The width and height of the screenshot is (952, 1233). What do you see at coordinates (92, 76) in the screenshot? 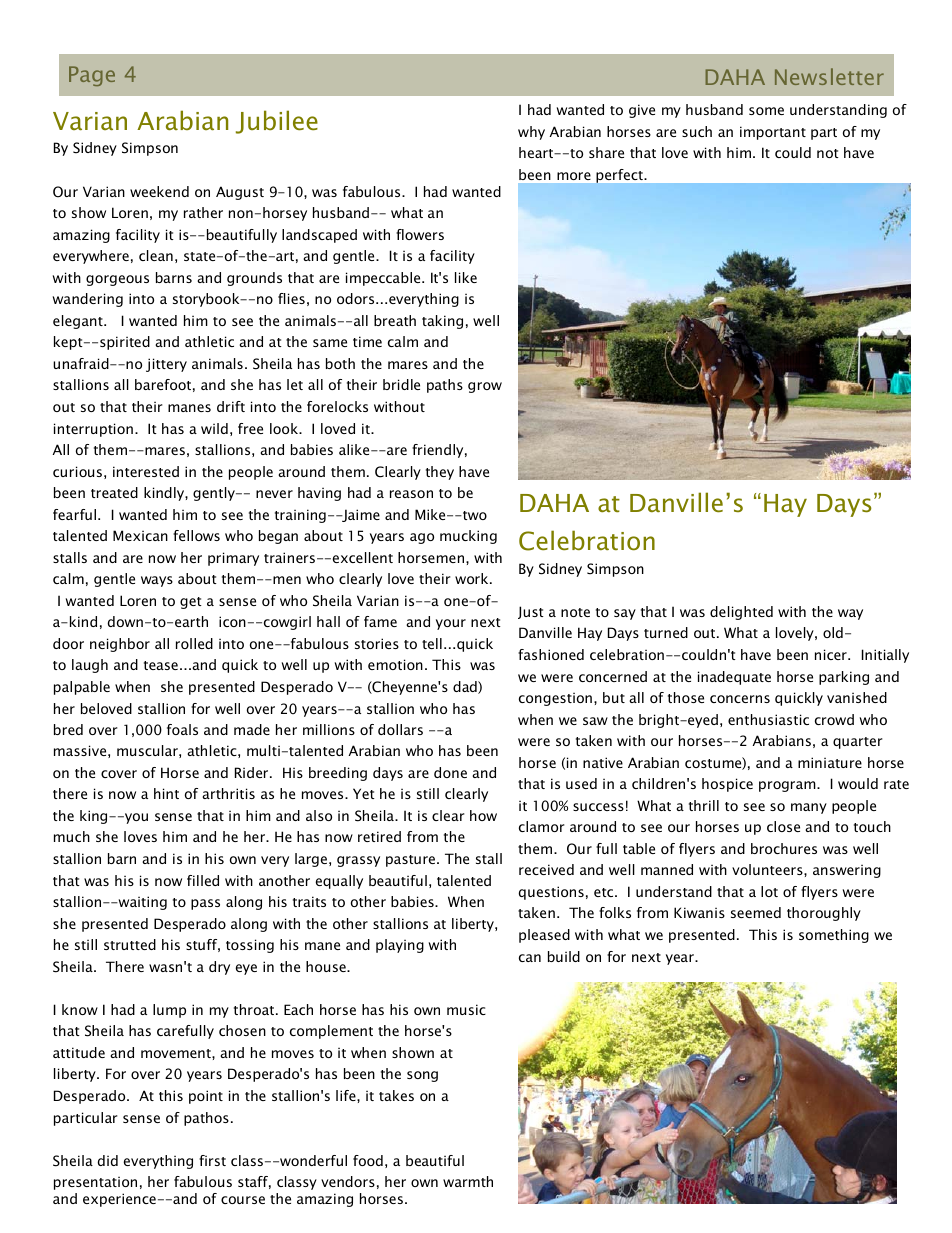
I see `Page` at bounding box center [92, 76].
